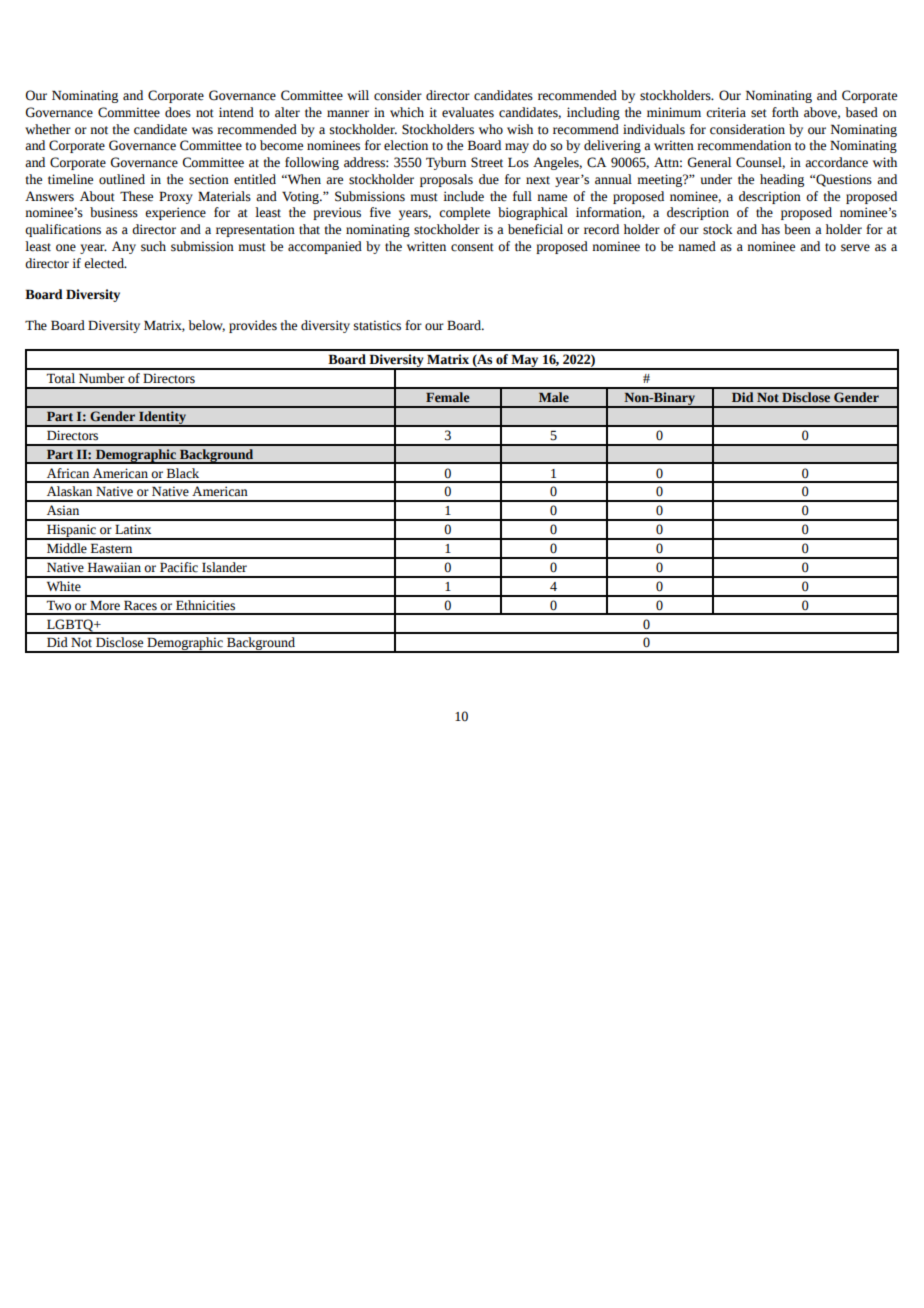 Image resolution: width=924 pixels, height=1308 pixels. What do you see at coordinates (785, 112) in the page?
I see `forth` at bounding box center [785, 112].
